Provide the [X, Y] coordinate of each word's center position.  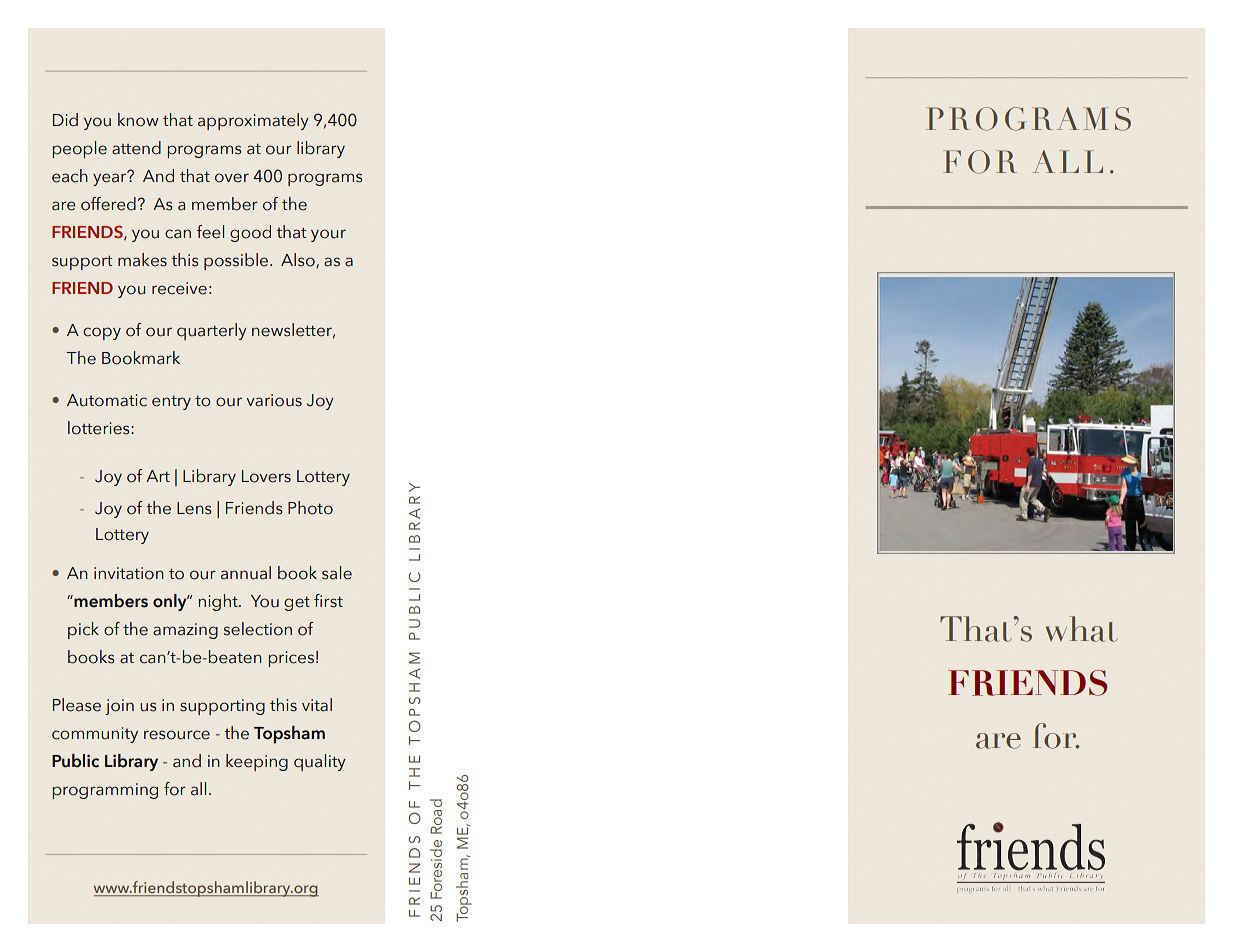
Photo [310, 508]
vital [317, 705]
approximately [253, 121]
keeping [257, 762]
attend [136, 148]
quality [320, 762]
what [1082, 629]
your [328, 235]
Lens [194, 508]
